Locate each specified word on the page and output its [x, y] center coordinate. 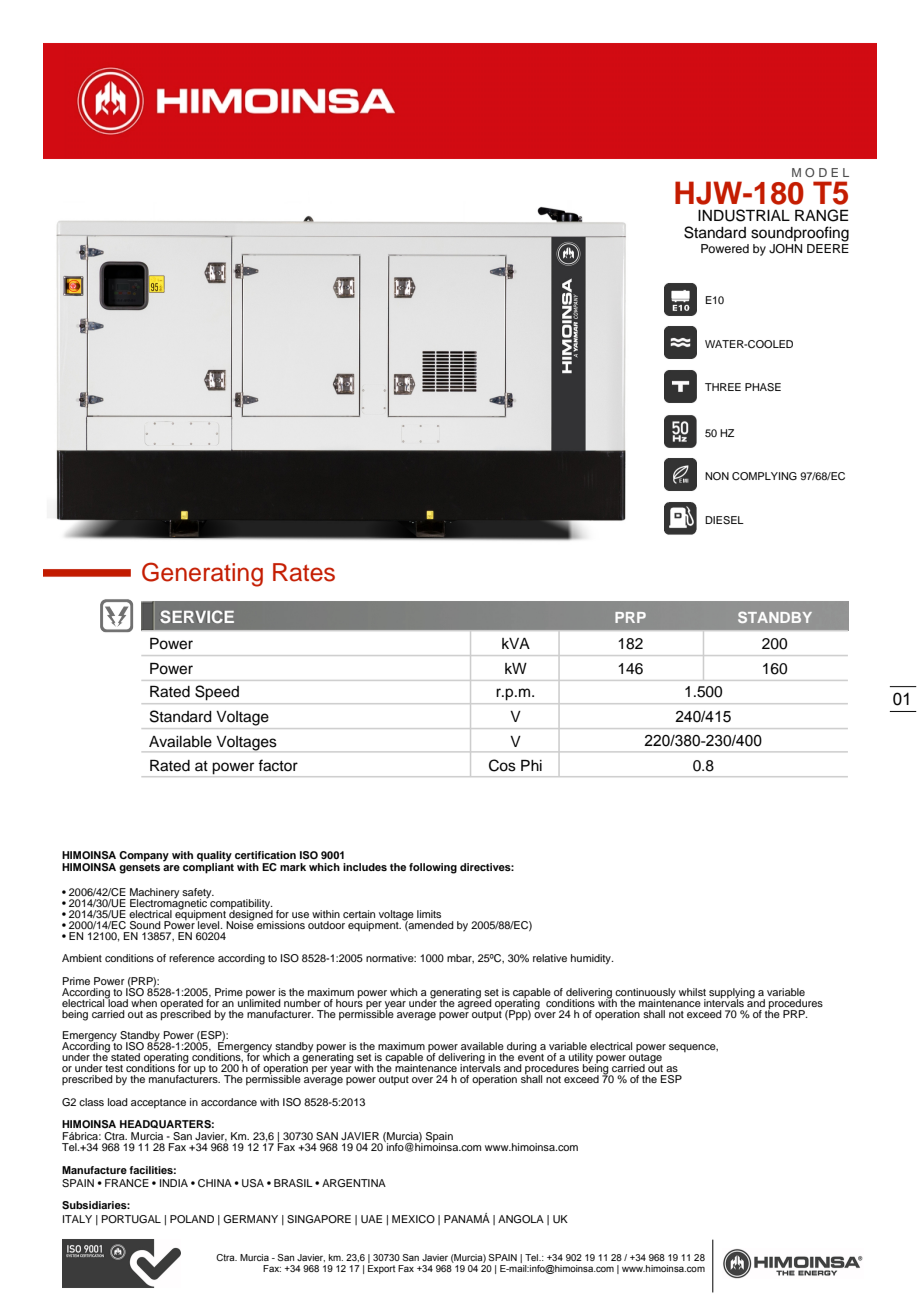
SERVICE [197, 616]
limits [429, 914]
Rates [304, 572]
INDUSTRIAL [744, 215]
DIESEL [724, 520]
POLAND [192, 1219]
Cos [502, 765]
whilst [692, 992]
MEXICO [413, 1219]
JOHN [785, 249]
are [171, 868]
